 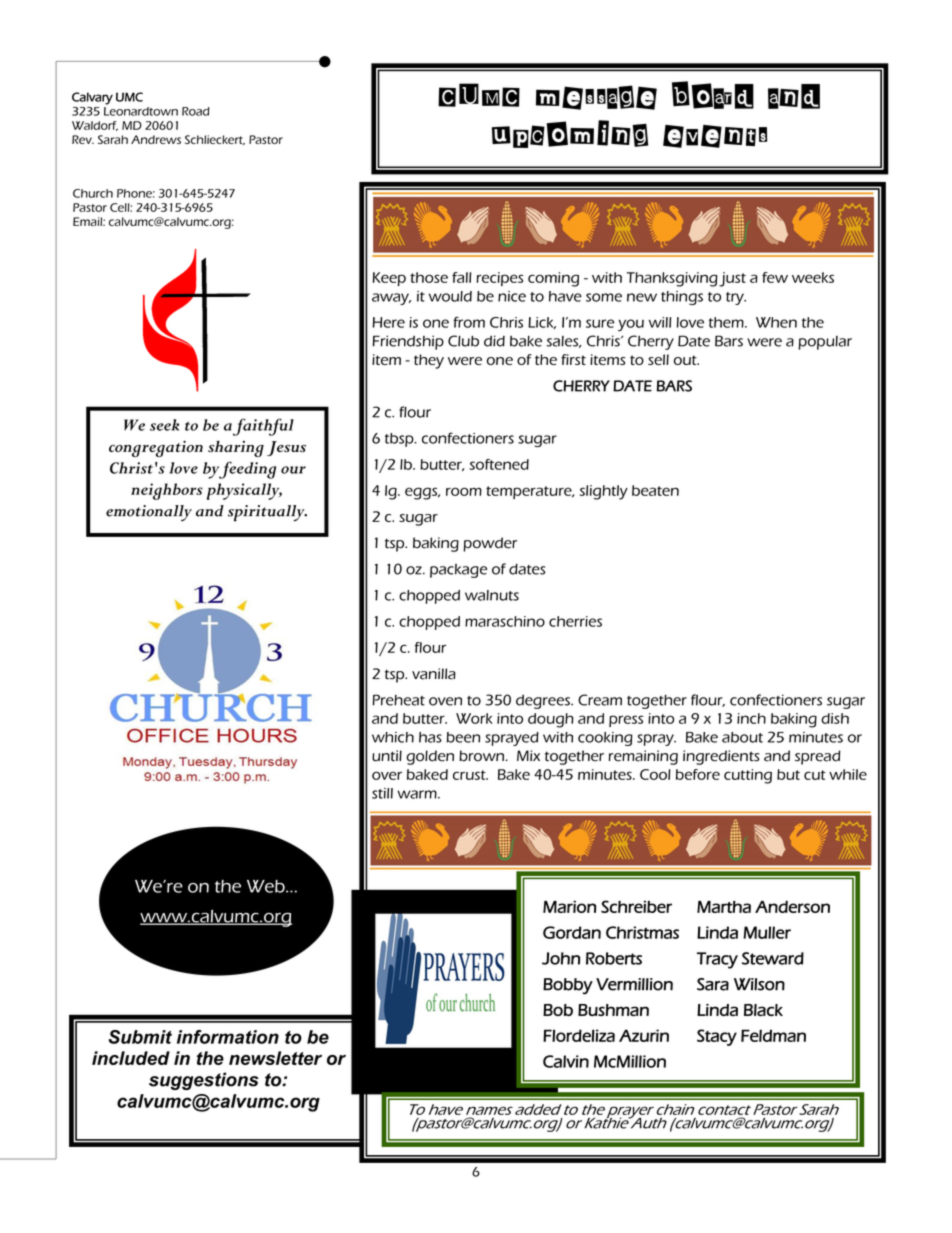 What do you see at coordinates (715, 136) in the image?
I see `events` at bounding box center [715, 136].
